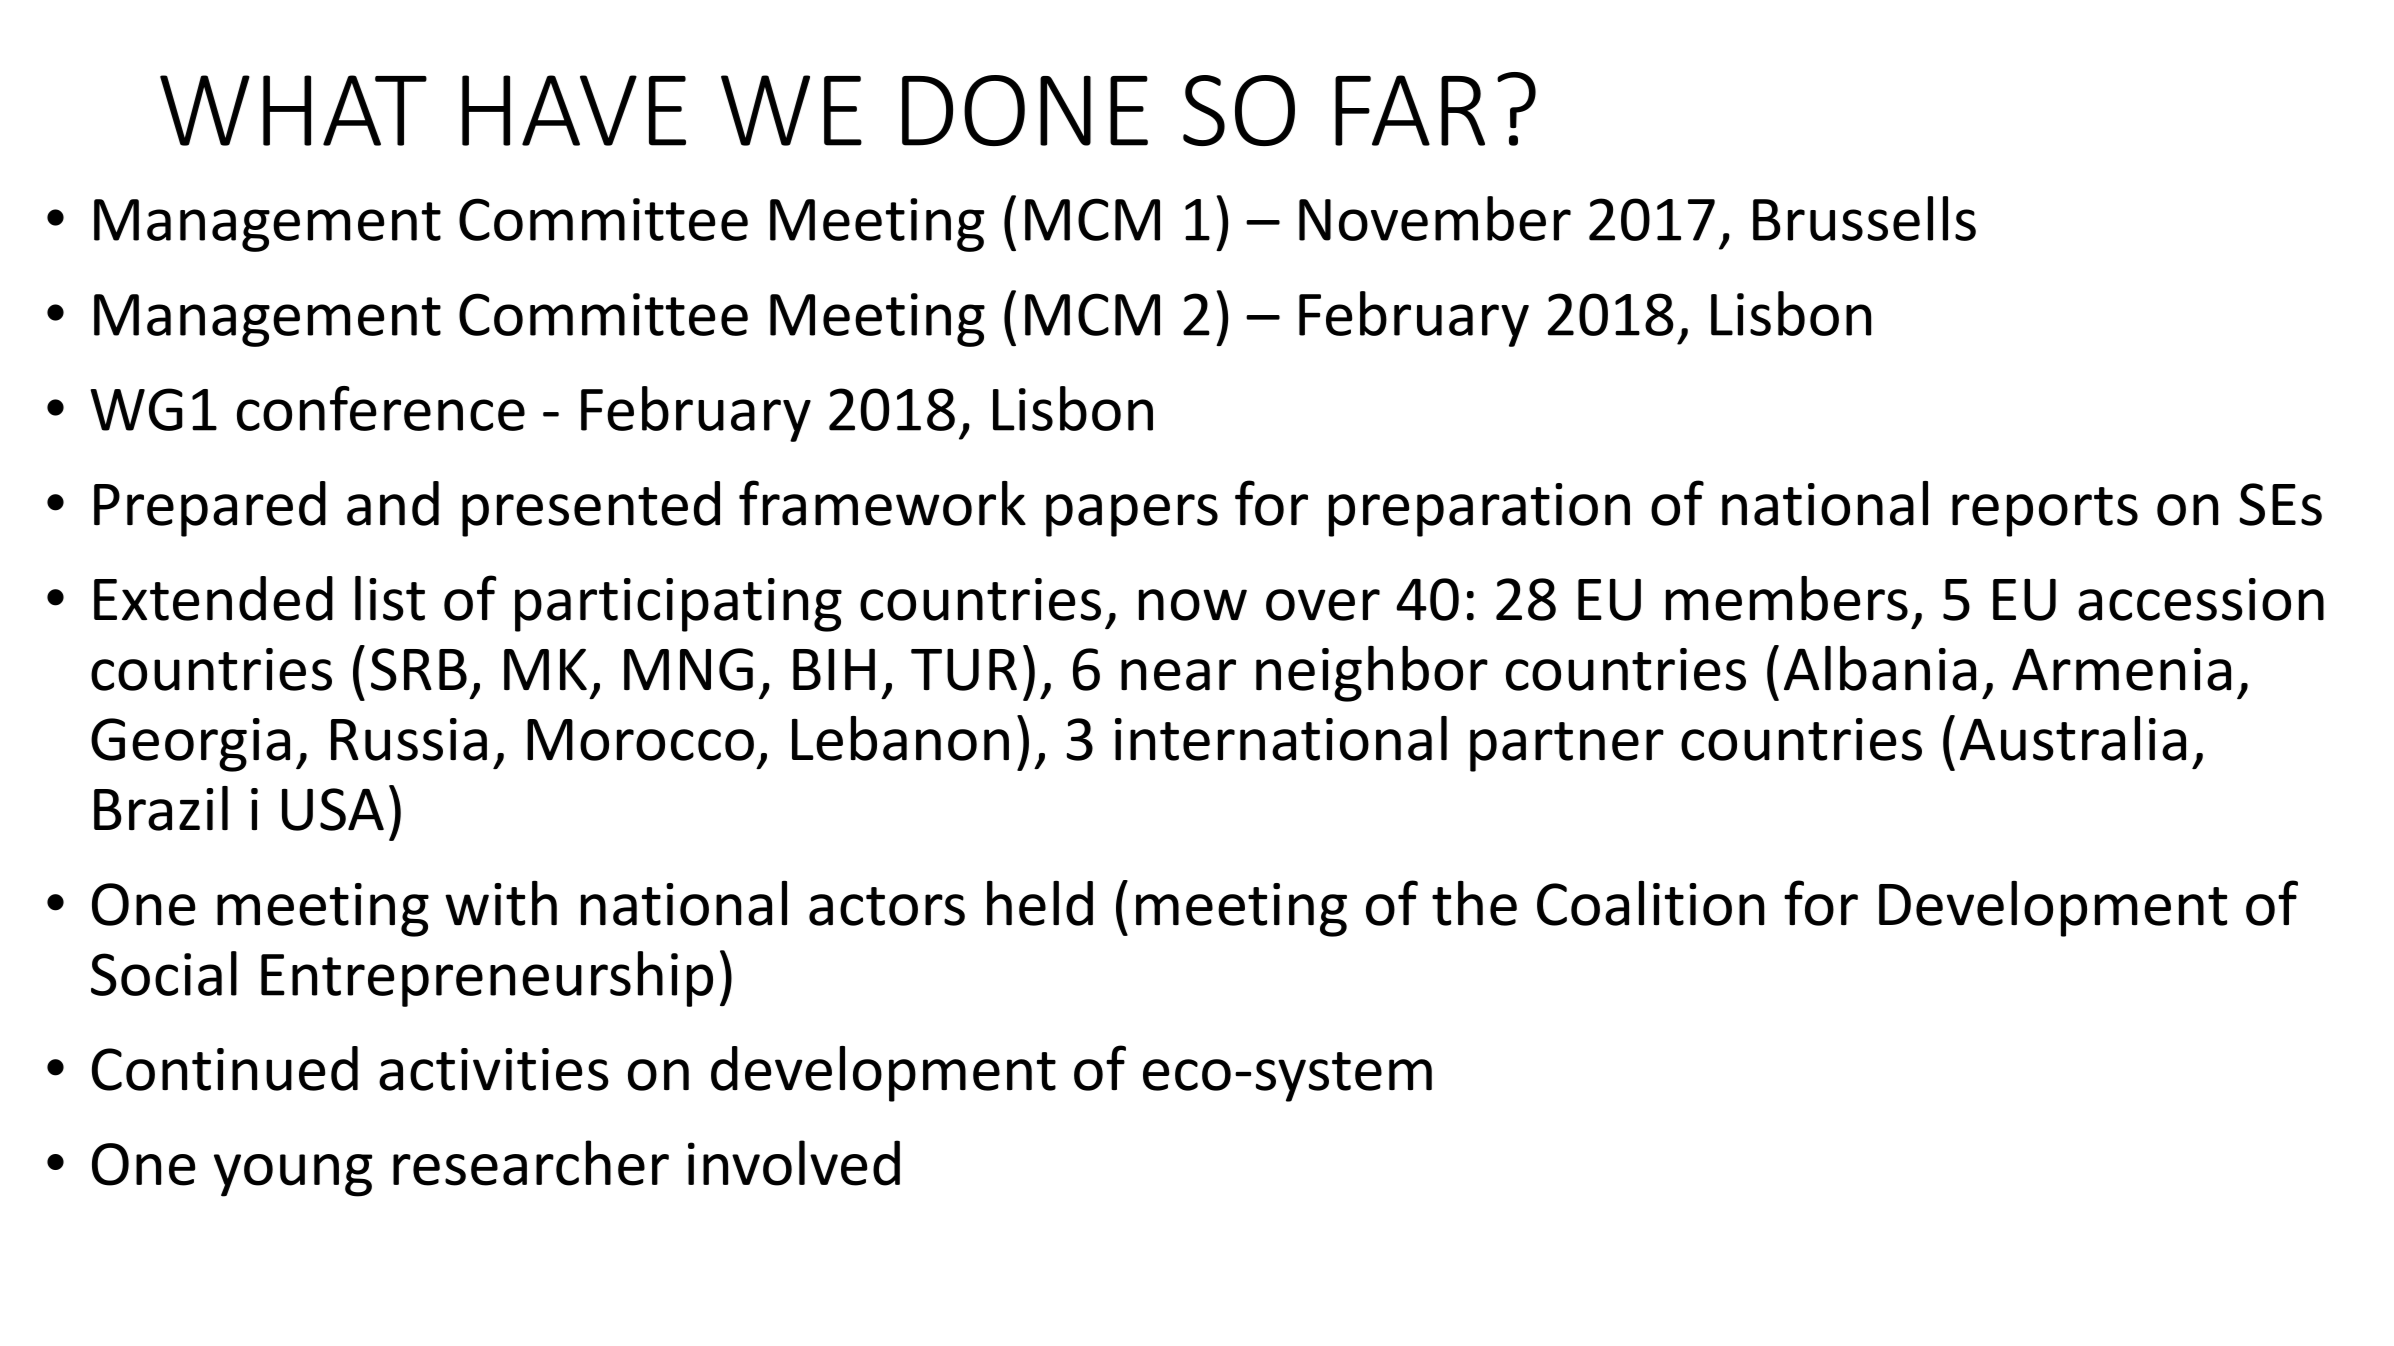  What do you see at coordinates (293, 110) in the image?
I see `WHAT` at bounding box center [293, 110].
